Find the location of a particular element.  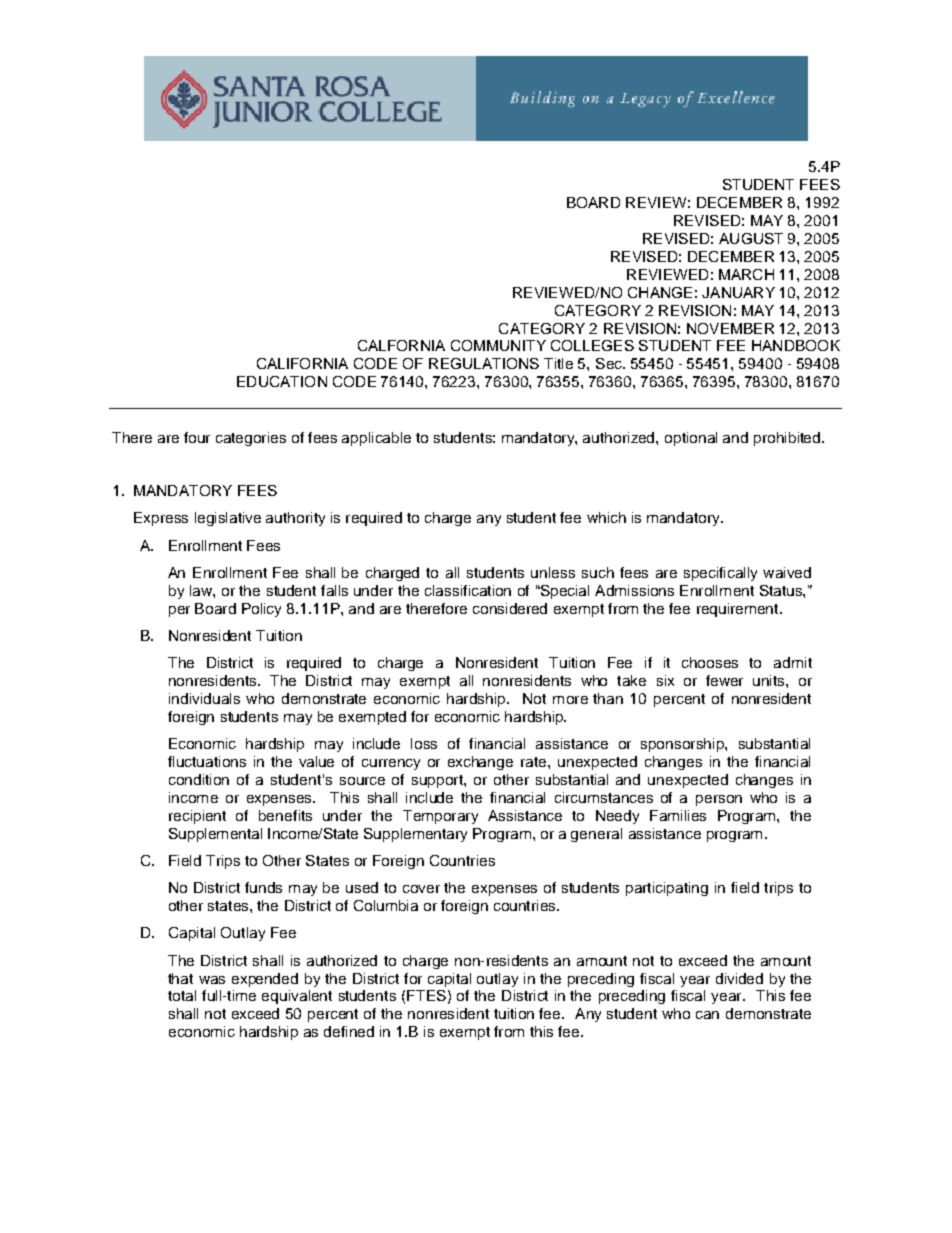

categories is located at coordinates (251, 439).
